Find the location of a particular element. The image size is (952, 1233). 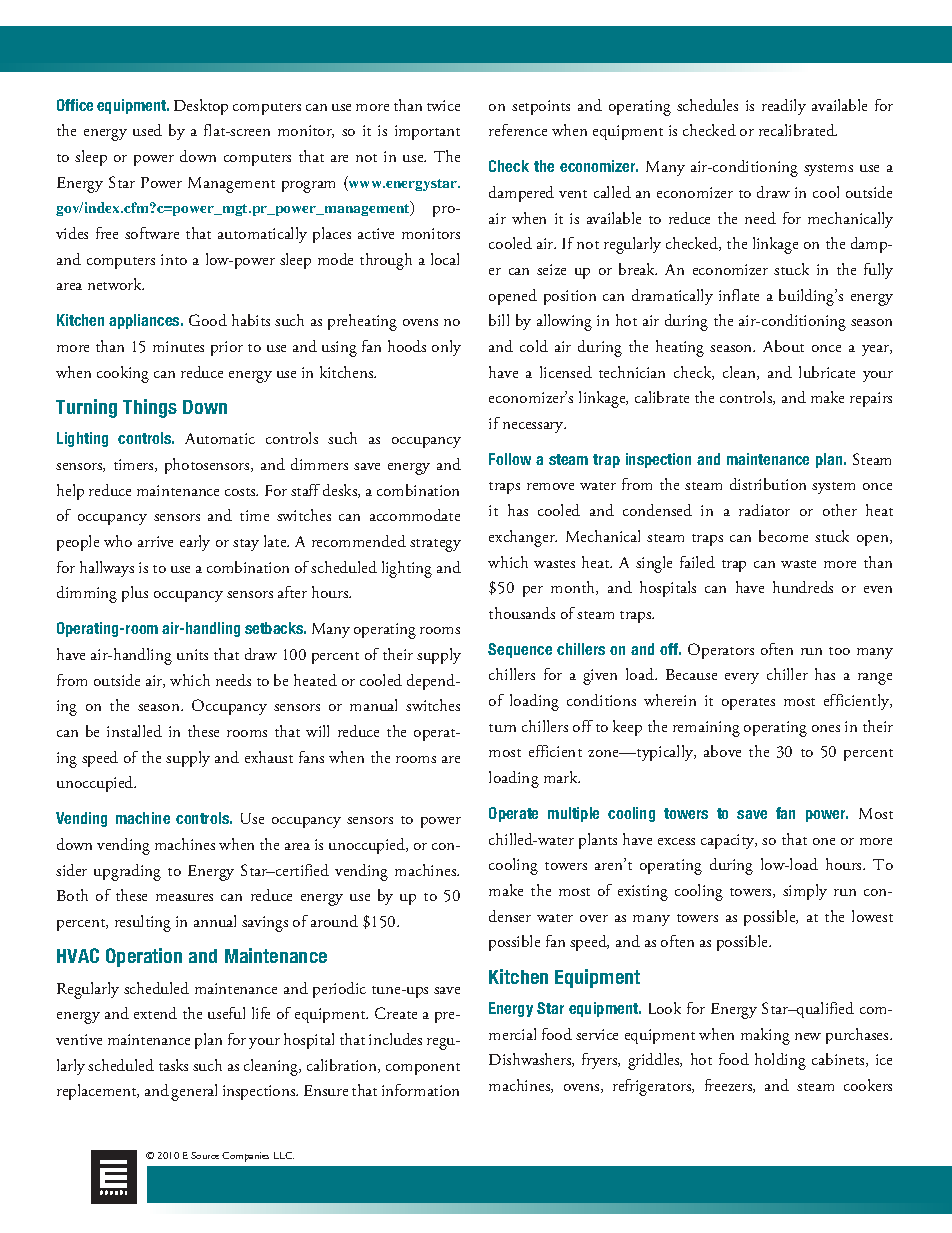

reference is located at coordinates (518, 130).
